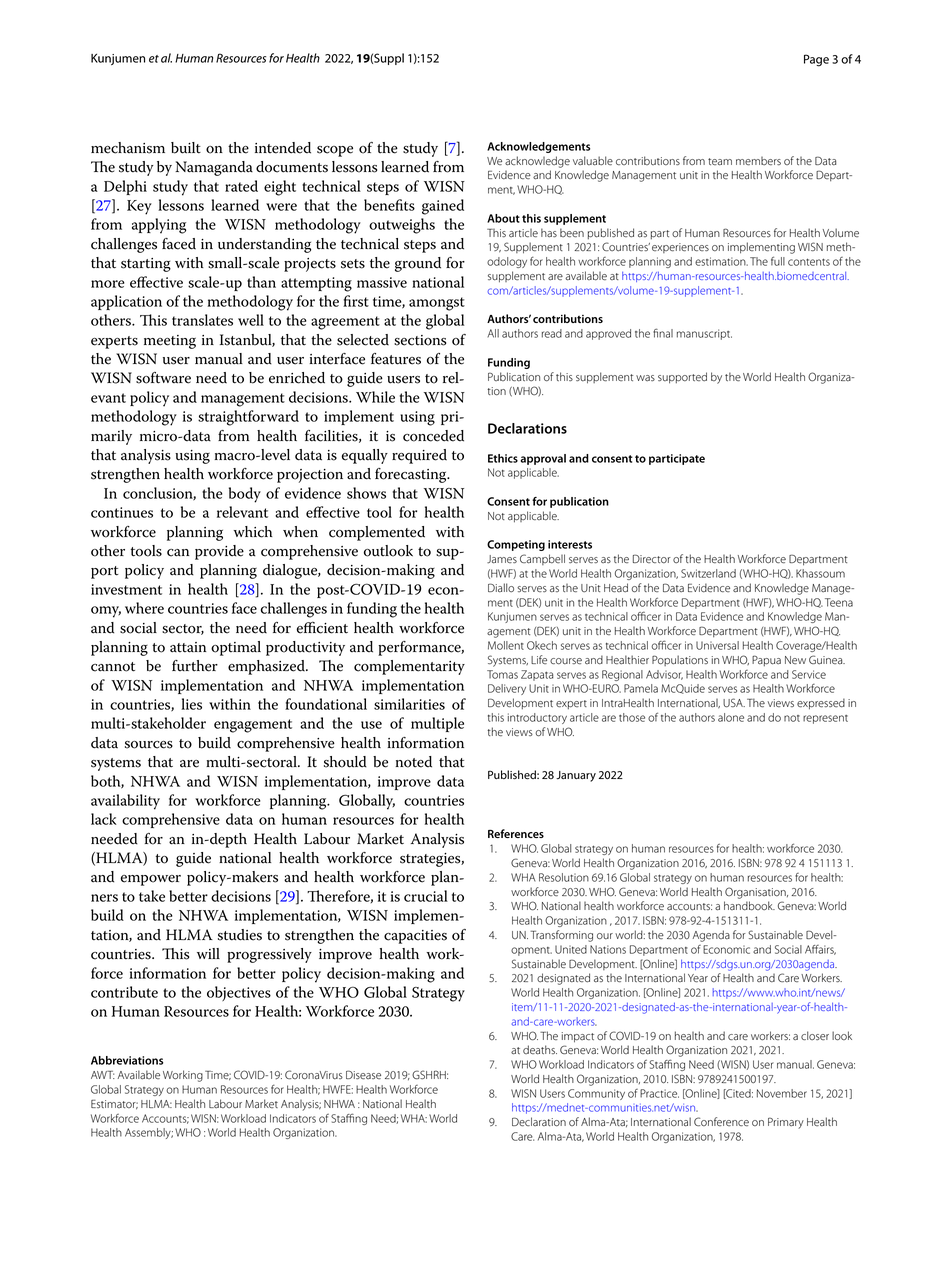  I want to click on Switzerland, so click(708, 573).
